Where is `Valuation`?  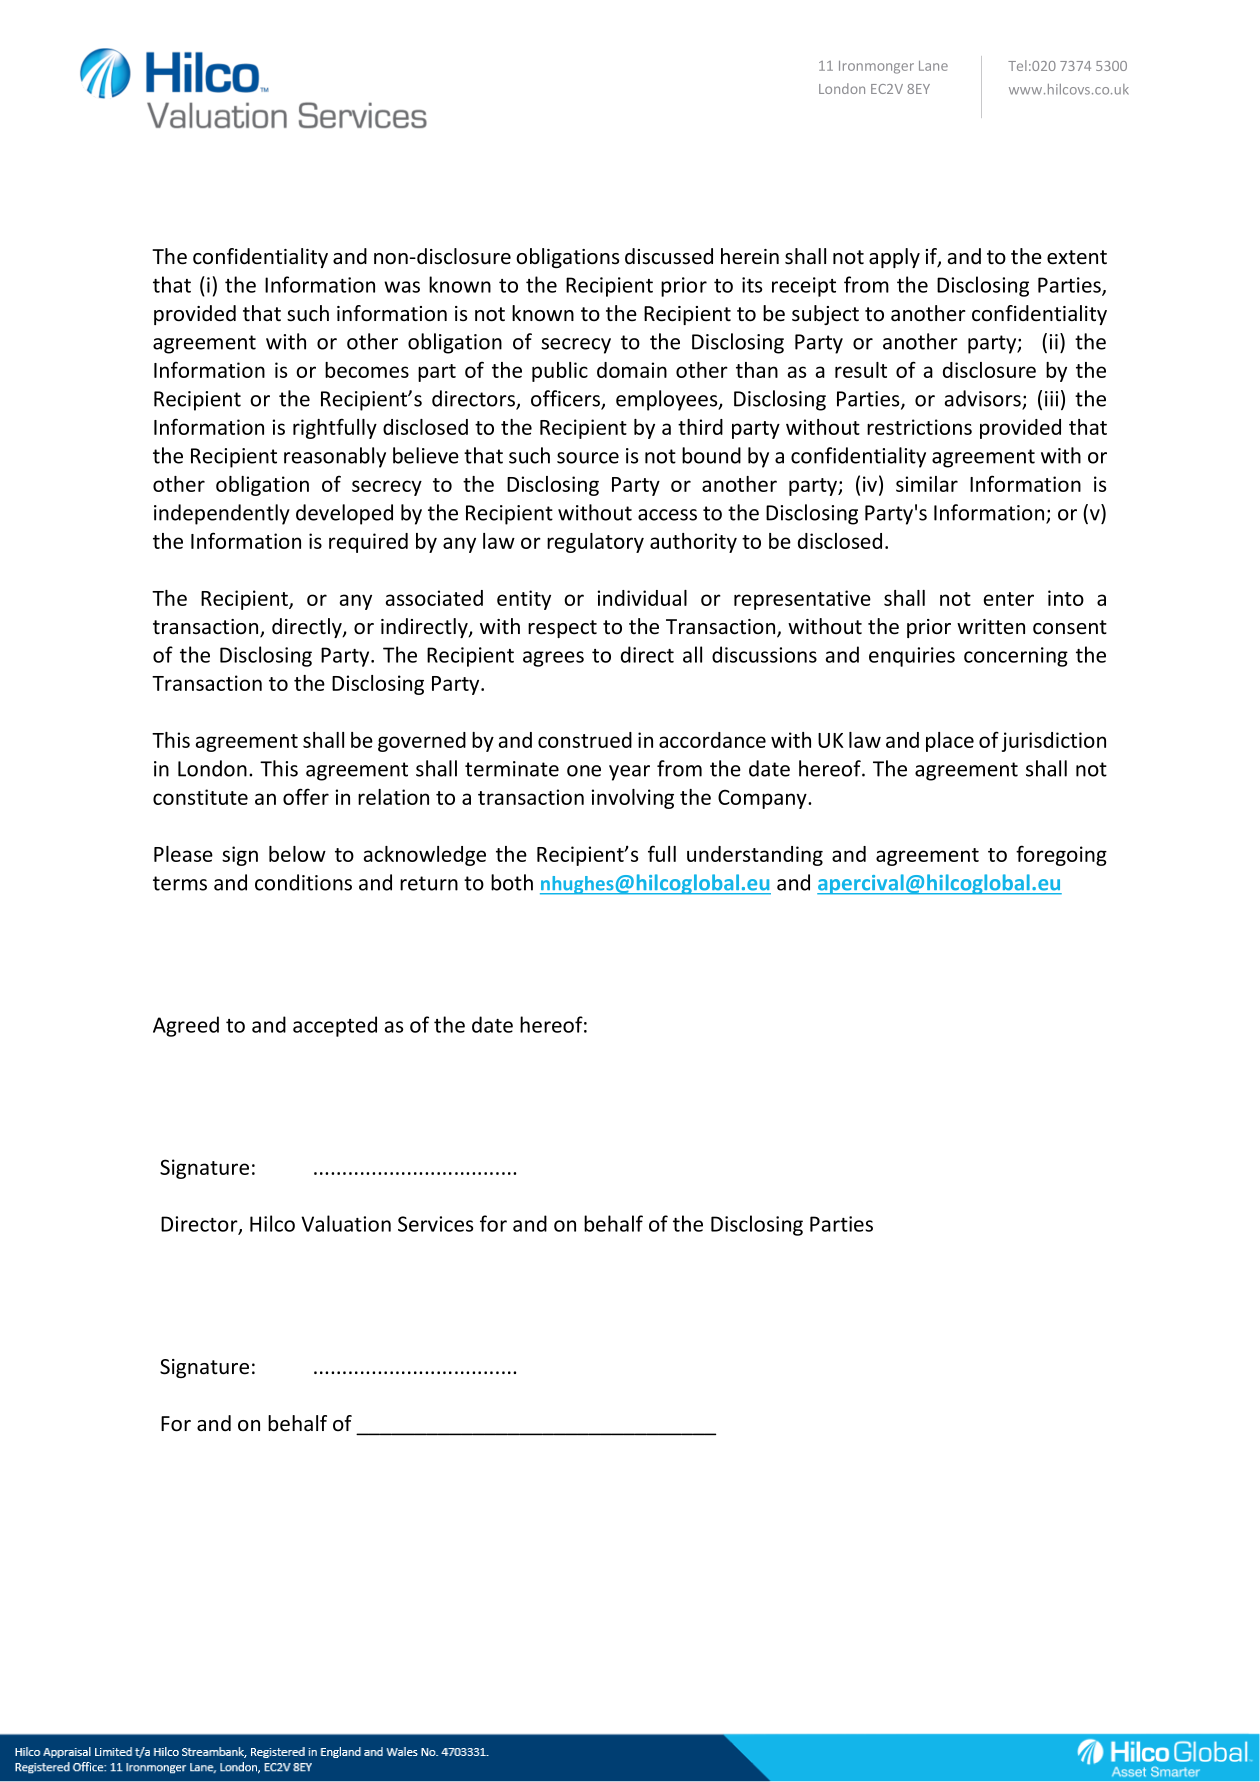 Valuation is located at coordinates (346, 1223).
